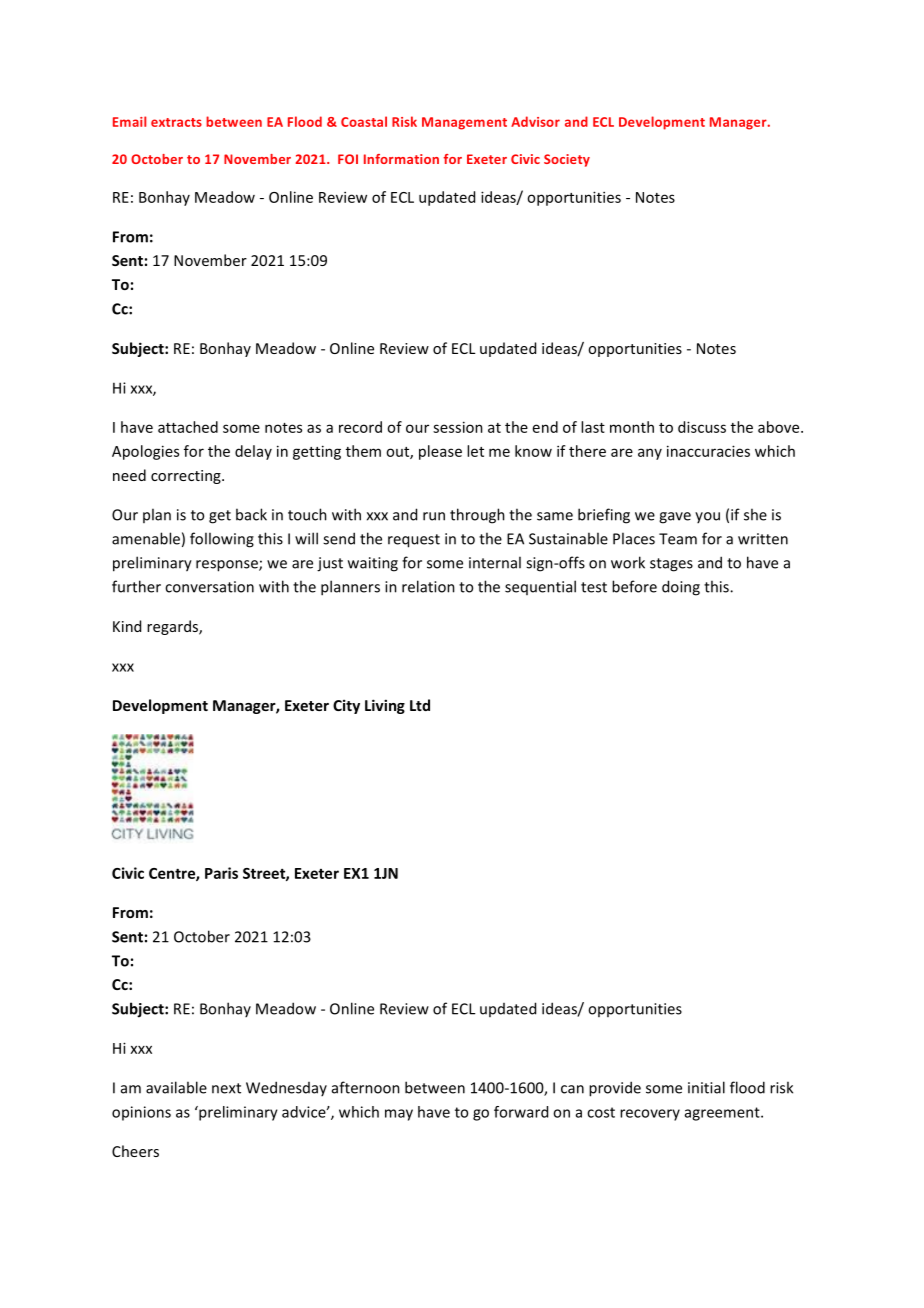 The height and width of the page is (1308, 924). I want to click on relation, so click(428, 586).
